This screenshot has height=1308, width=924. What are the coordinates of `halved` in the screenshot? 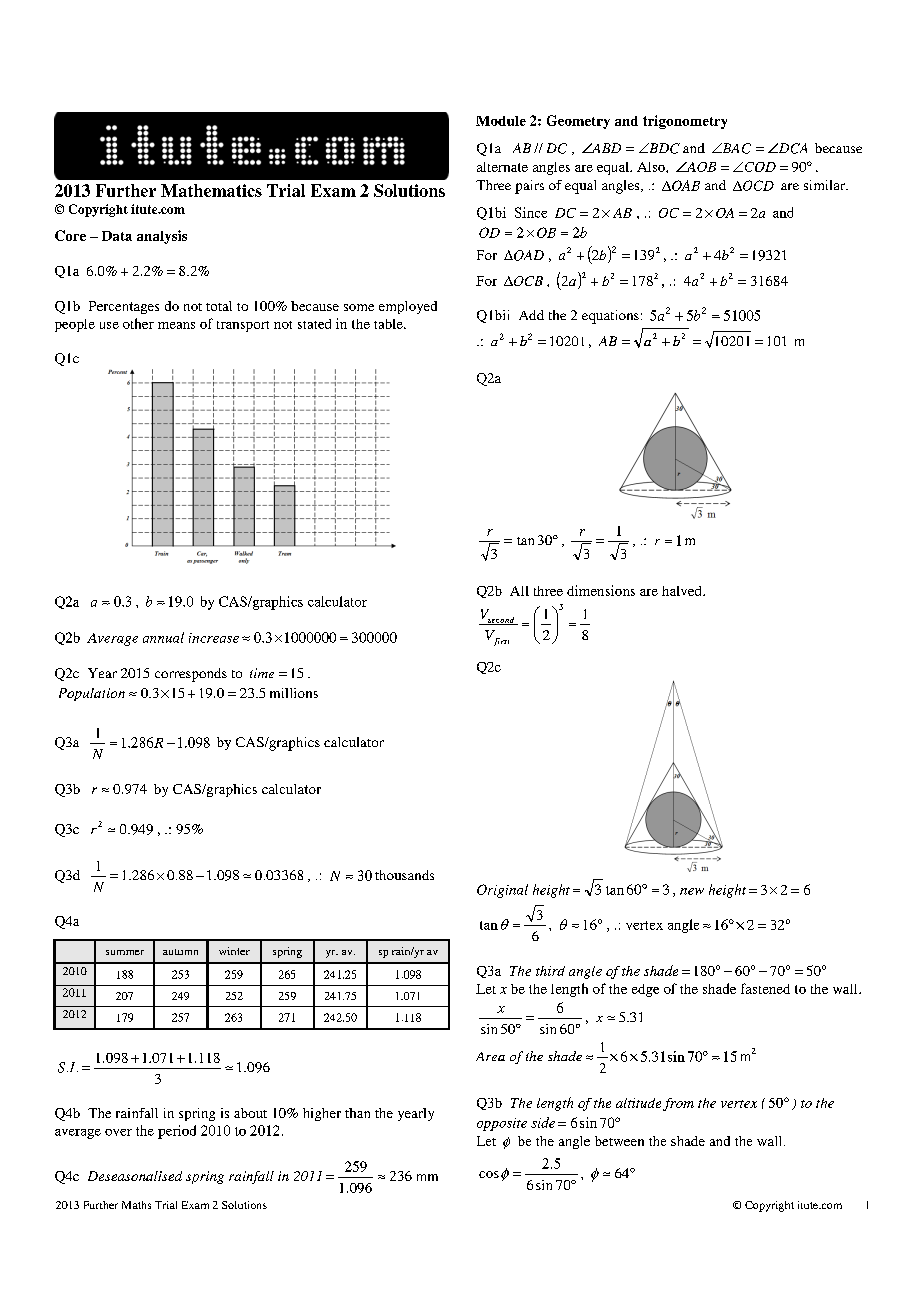 It's located at (683, 591).
